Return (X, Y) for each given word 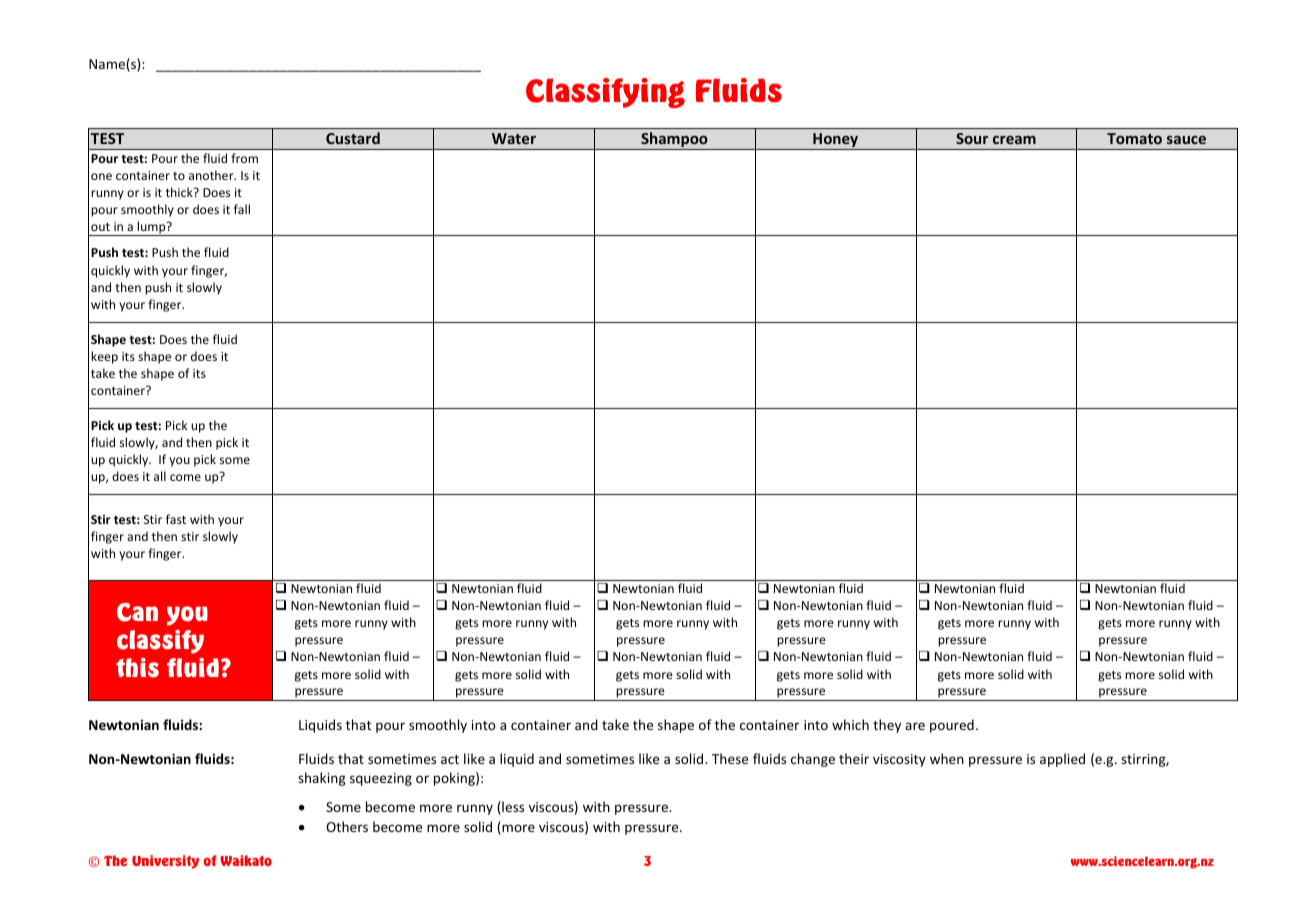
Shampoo (674, 141)
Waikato (246, 860)
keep (104, 357)
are (915, 726)
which (850, 724)
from (244, 158)
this (137, 668)
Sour (972, 138)
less (512, 808)
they (887, 726)
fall (242, 209)
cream (1014, 140)
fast (176, 519)
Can (137, 612)
